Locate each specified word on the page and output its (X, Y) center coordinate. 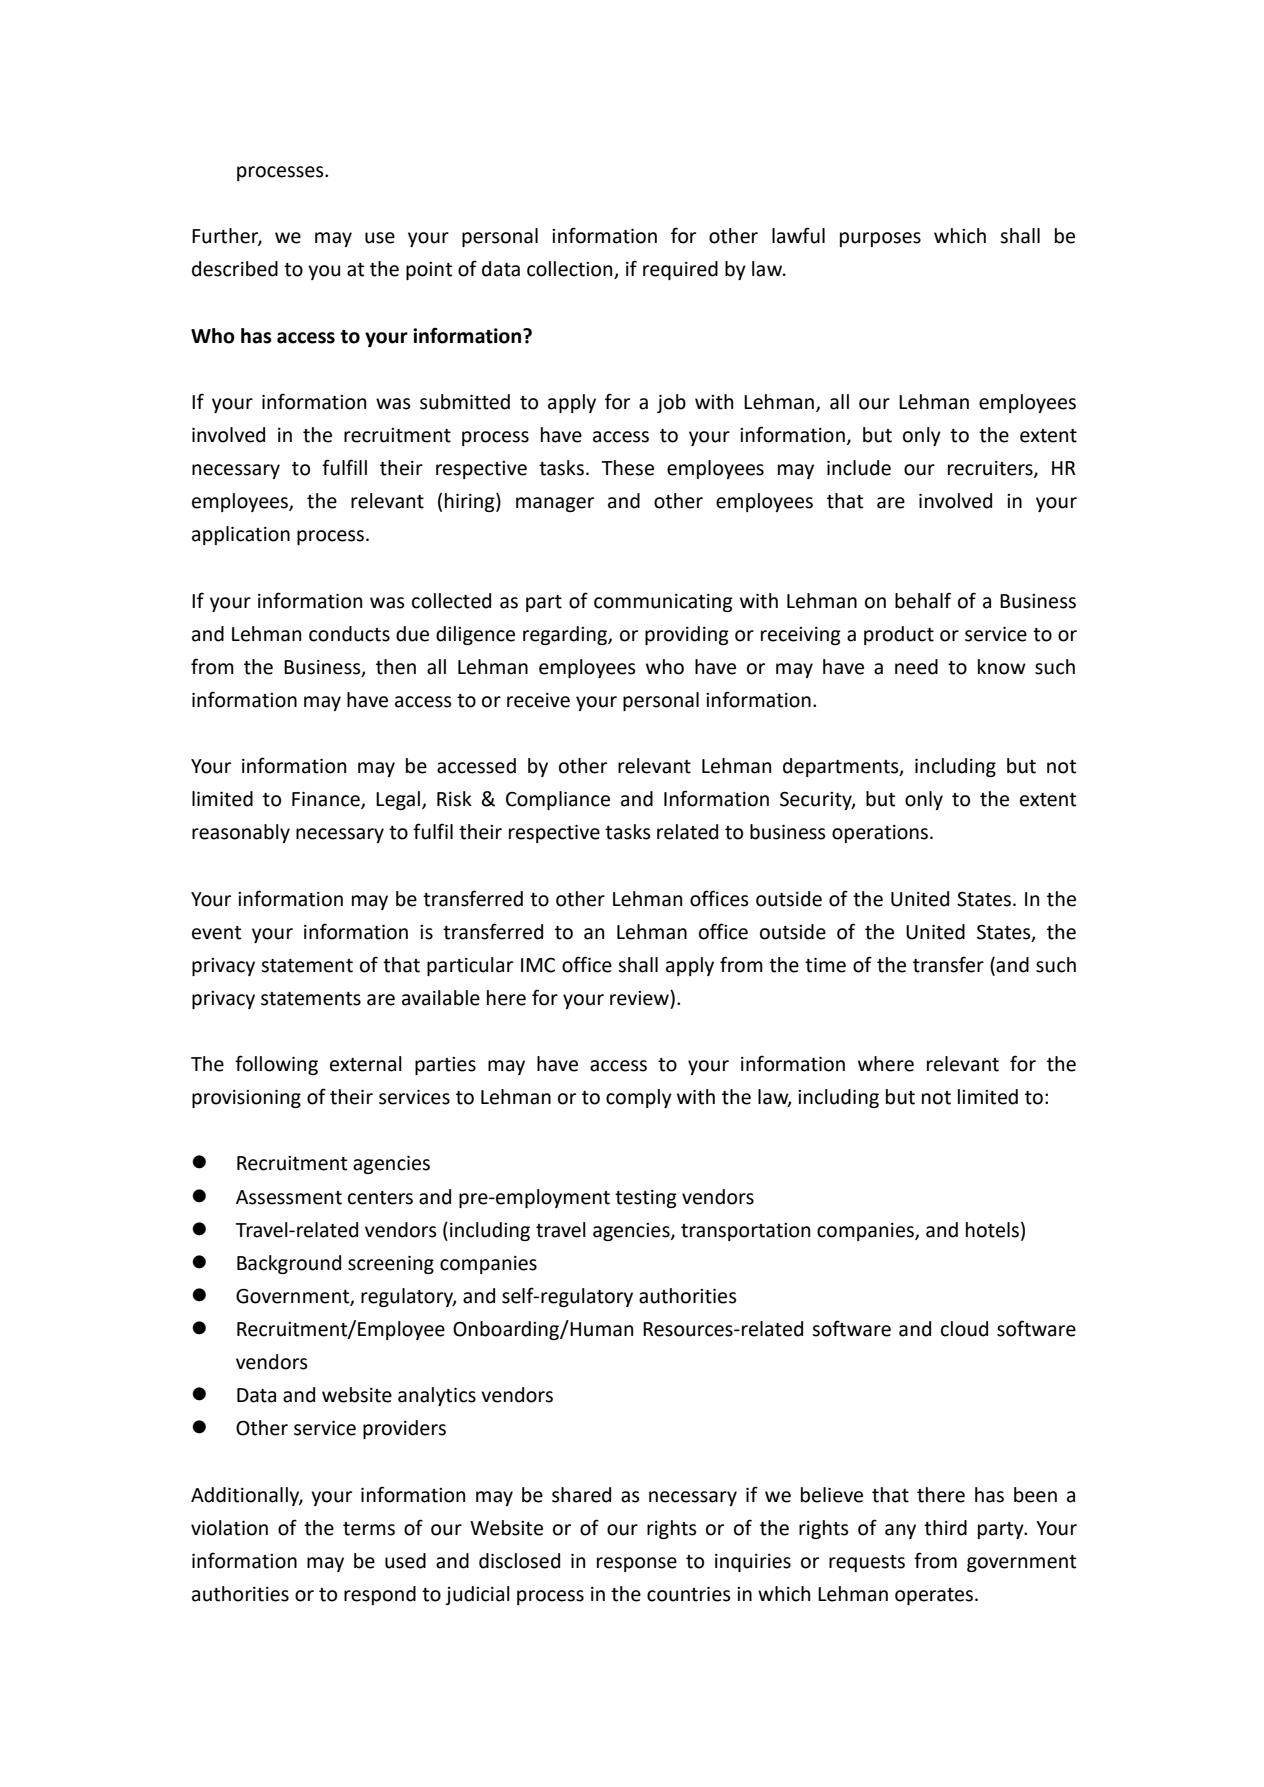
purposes (880, 239)
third (945, 1528)
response (637, 1564)
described (235, 269)
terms (369, 1529)
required (680, 270)
